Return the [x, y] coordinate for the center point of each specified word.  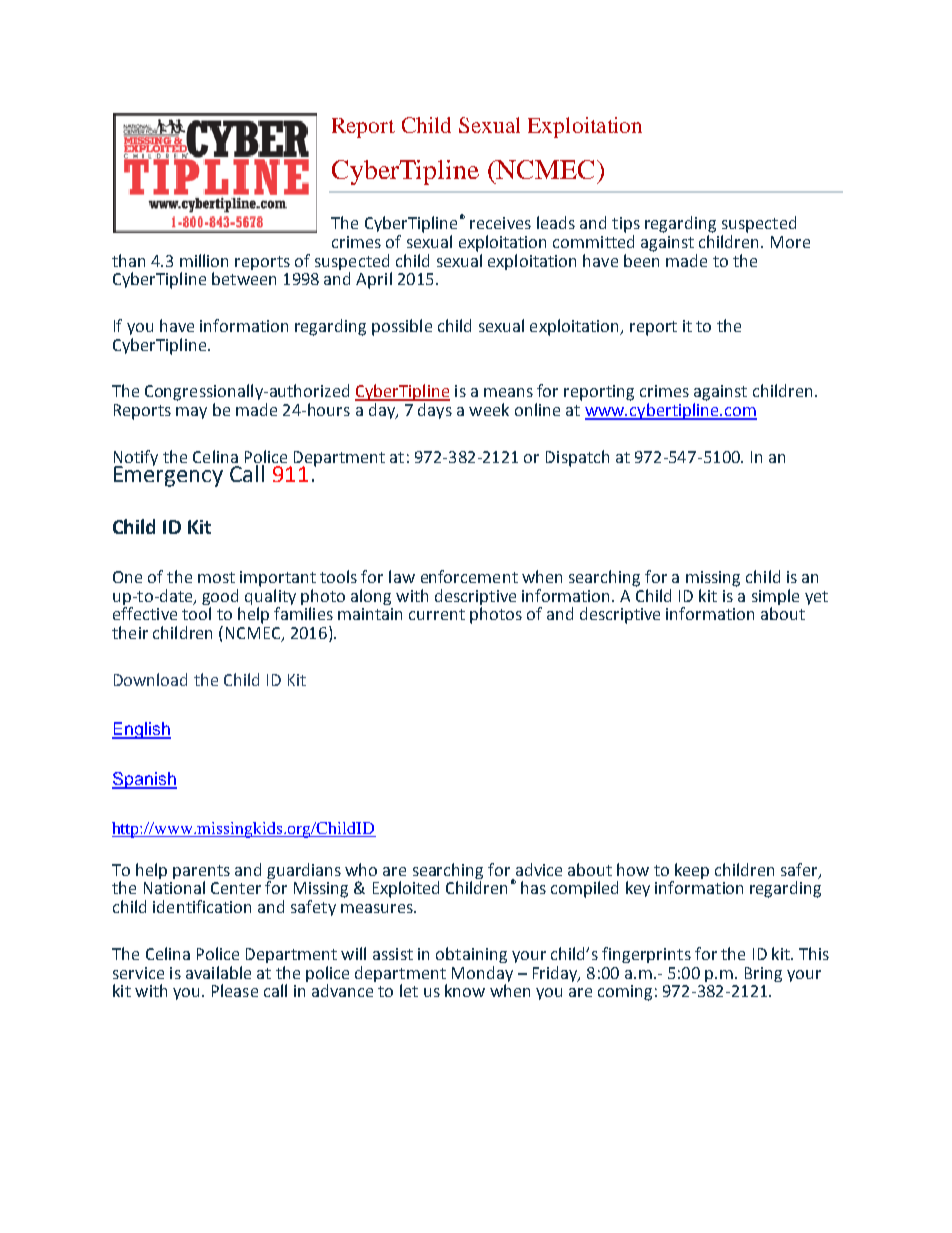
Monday [482, 974]
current [437, 614]
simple [775, 597]
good [220, 597]
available [218, 972]
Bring [763, 974]
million [204, 260]
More [790, 242]
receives [500, 223]
